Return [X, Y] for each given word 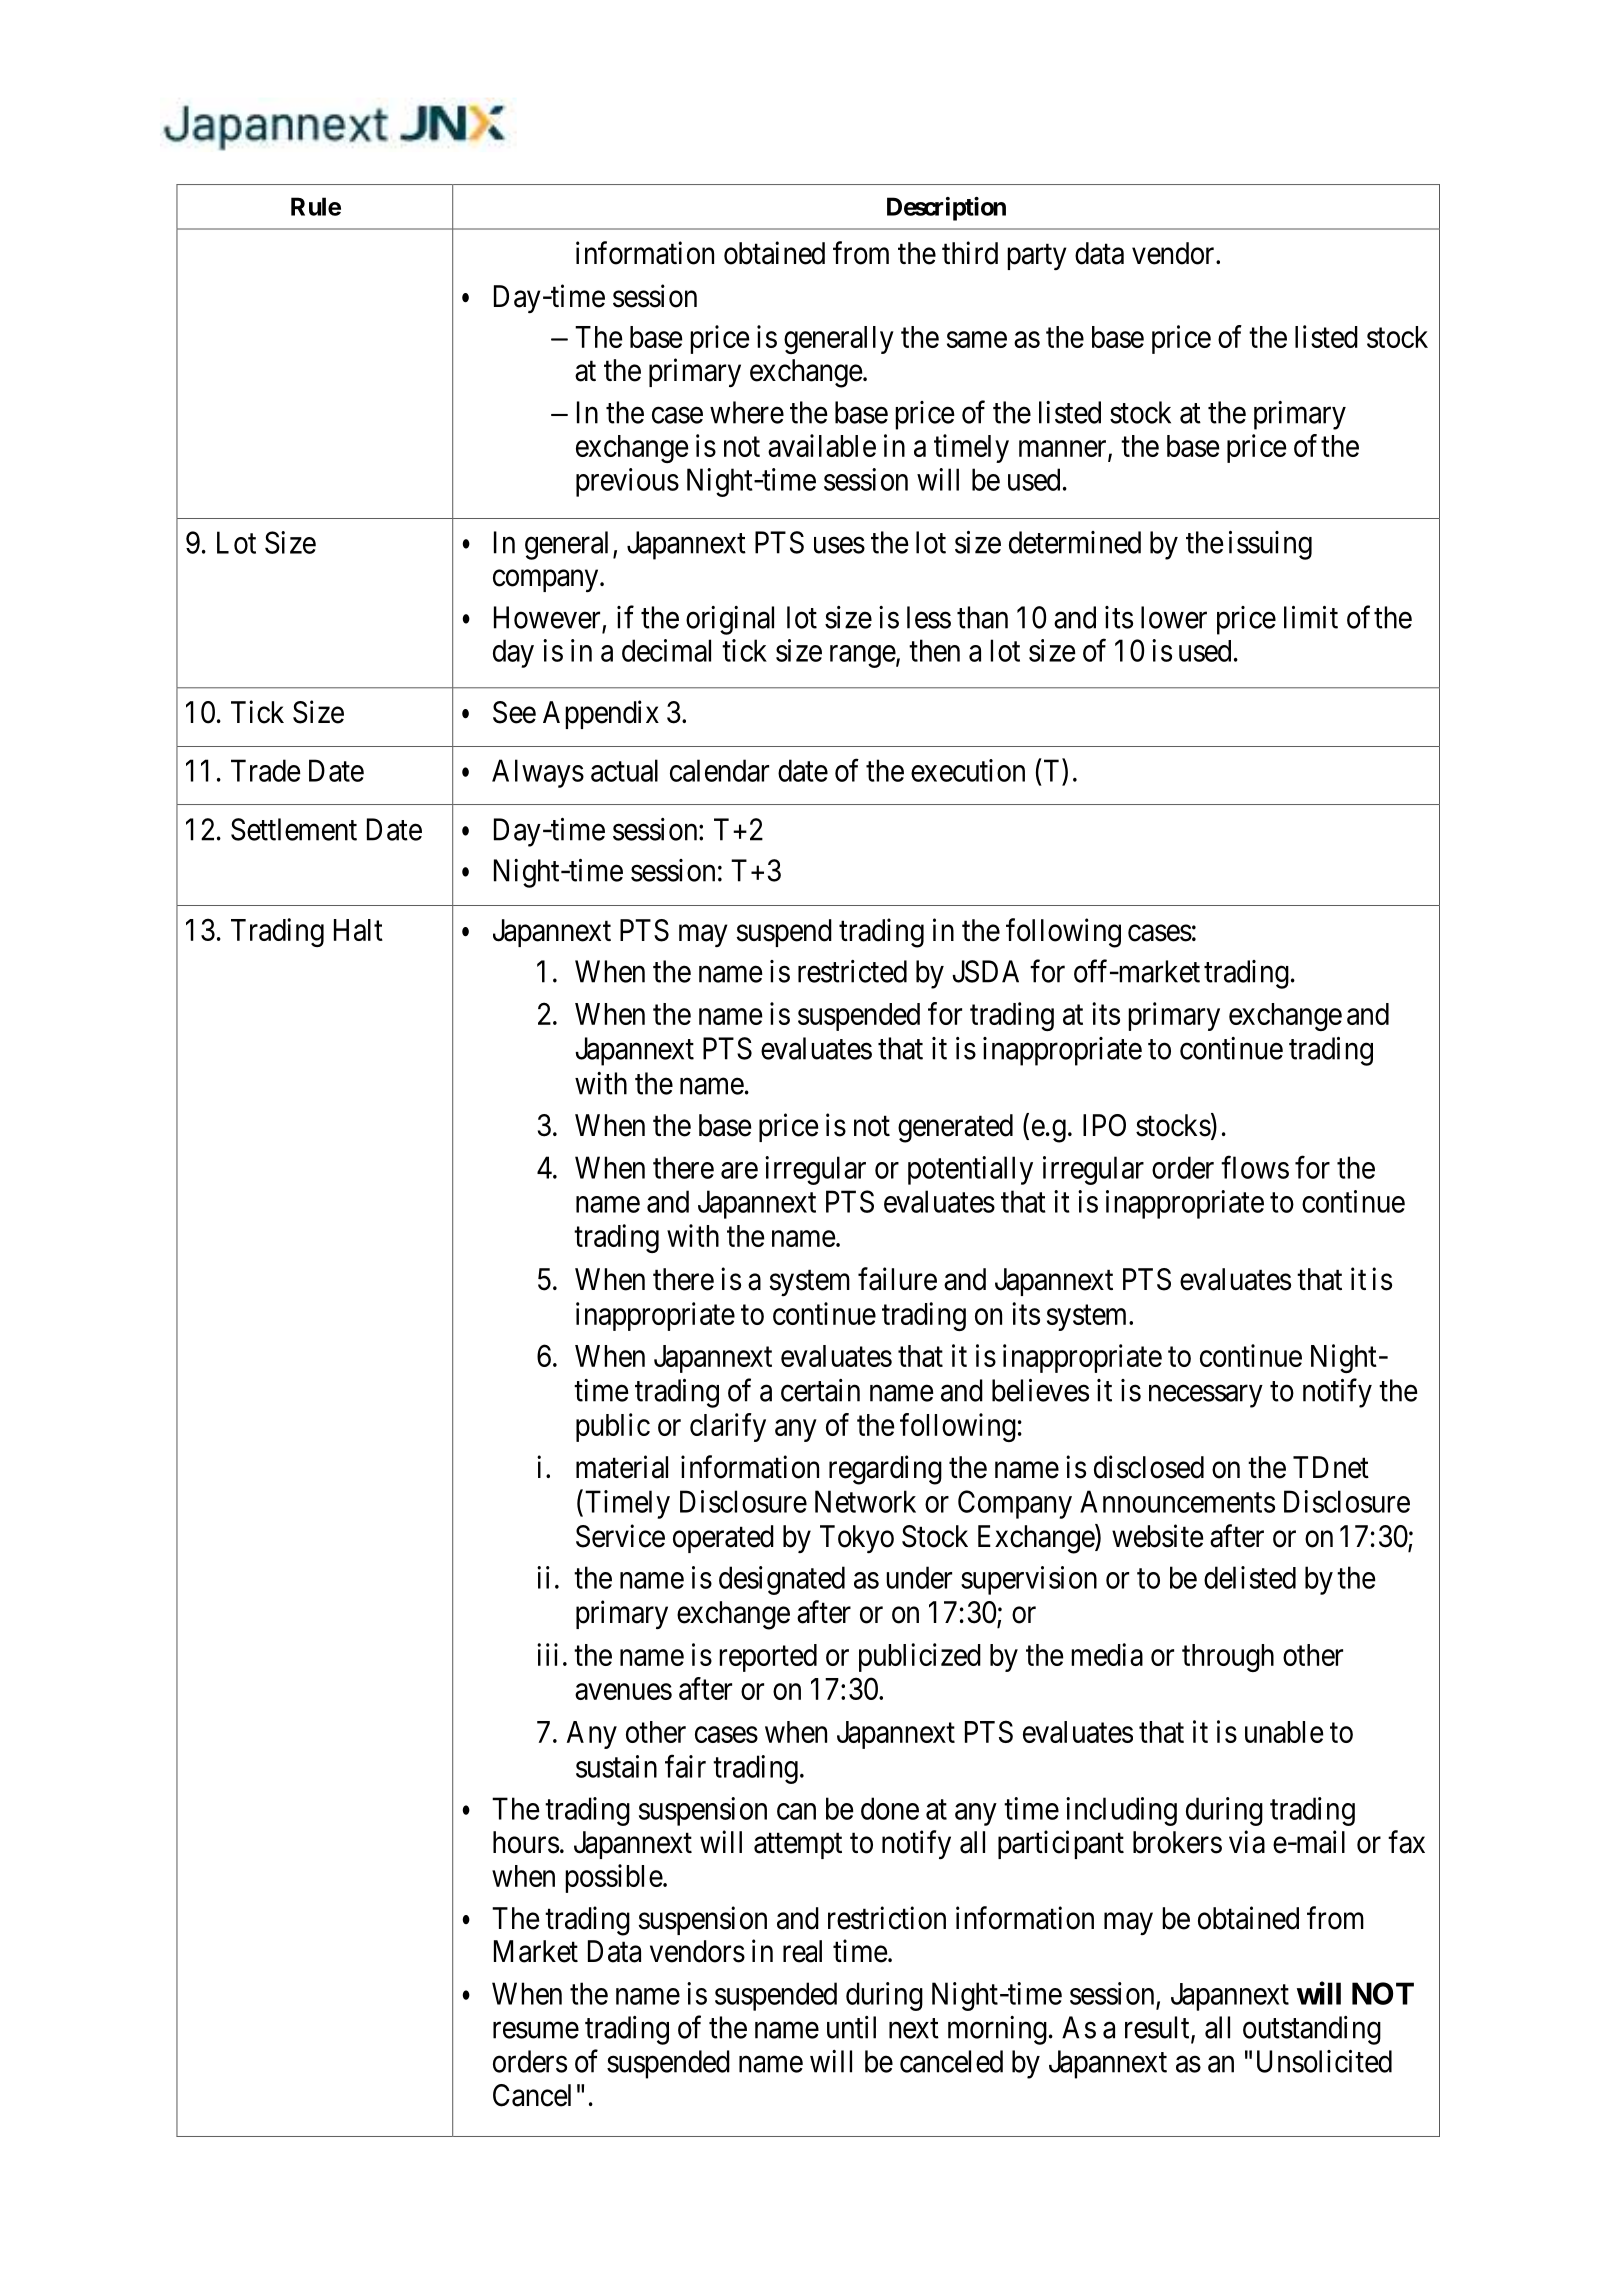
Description [946, 209]
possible [614, 1878]
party [1037, 257]
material [622, 1467]
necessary [1206, 1396]
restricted [852, 971]
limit [1311, 617]
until [851, 2027]
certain [820, 1390]
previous [627, 482]
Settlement [294, 829]
